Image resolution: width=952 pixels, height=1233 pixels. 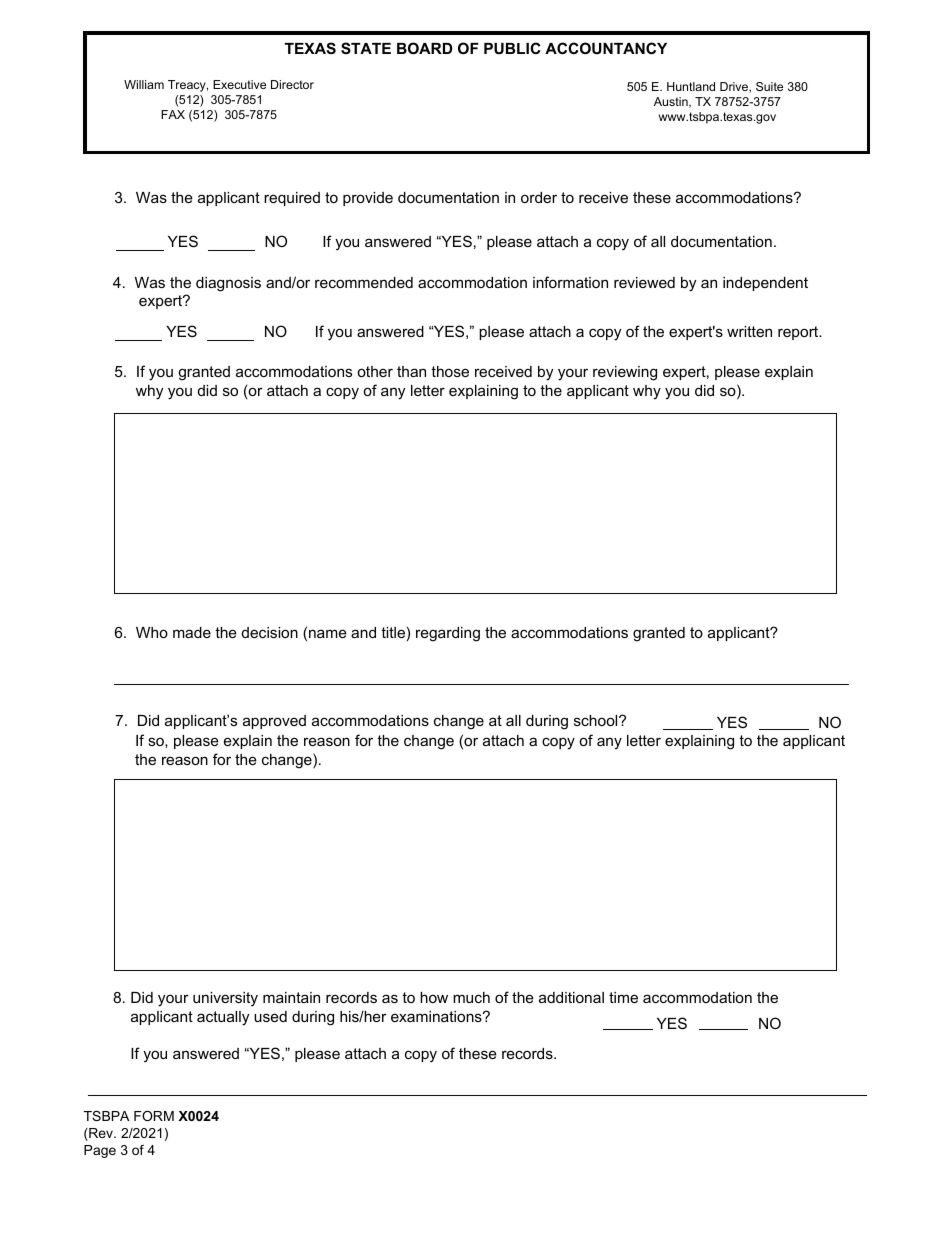 I want to click on William, so click(x=144, y=84).
